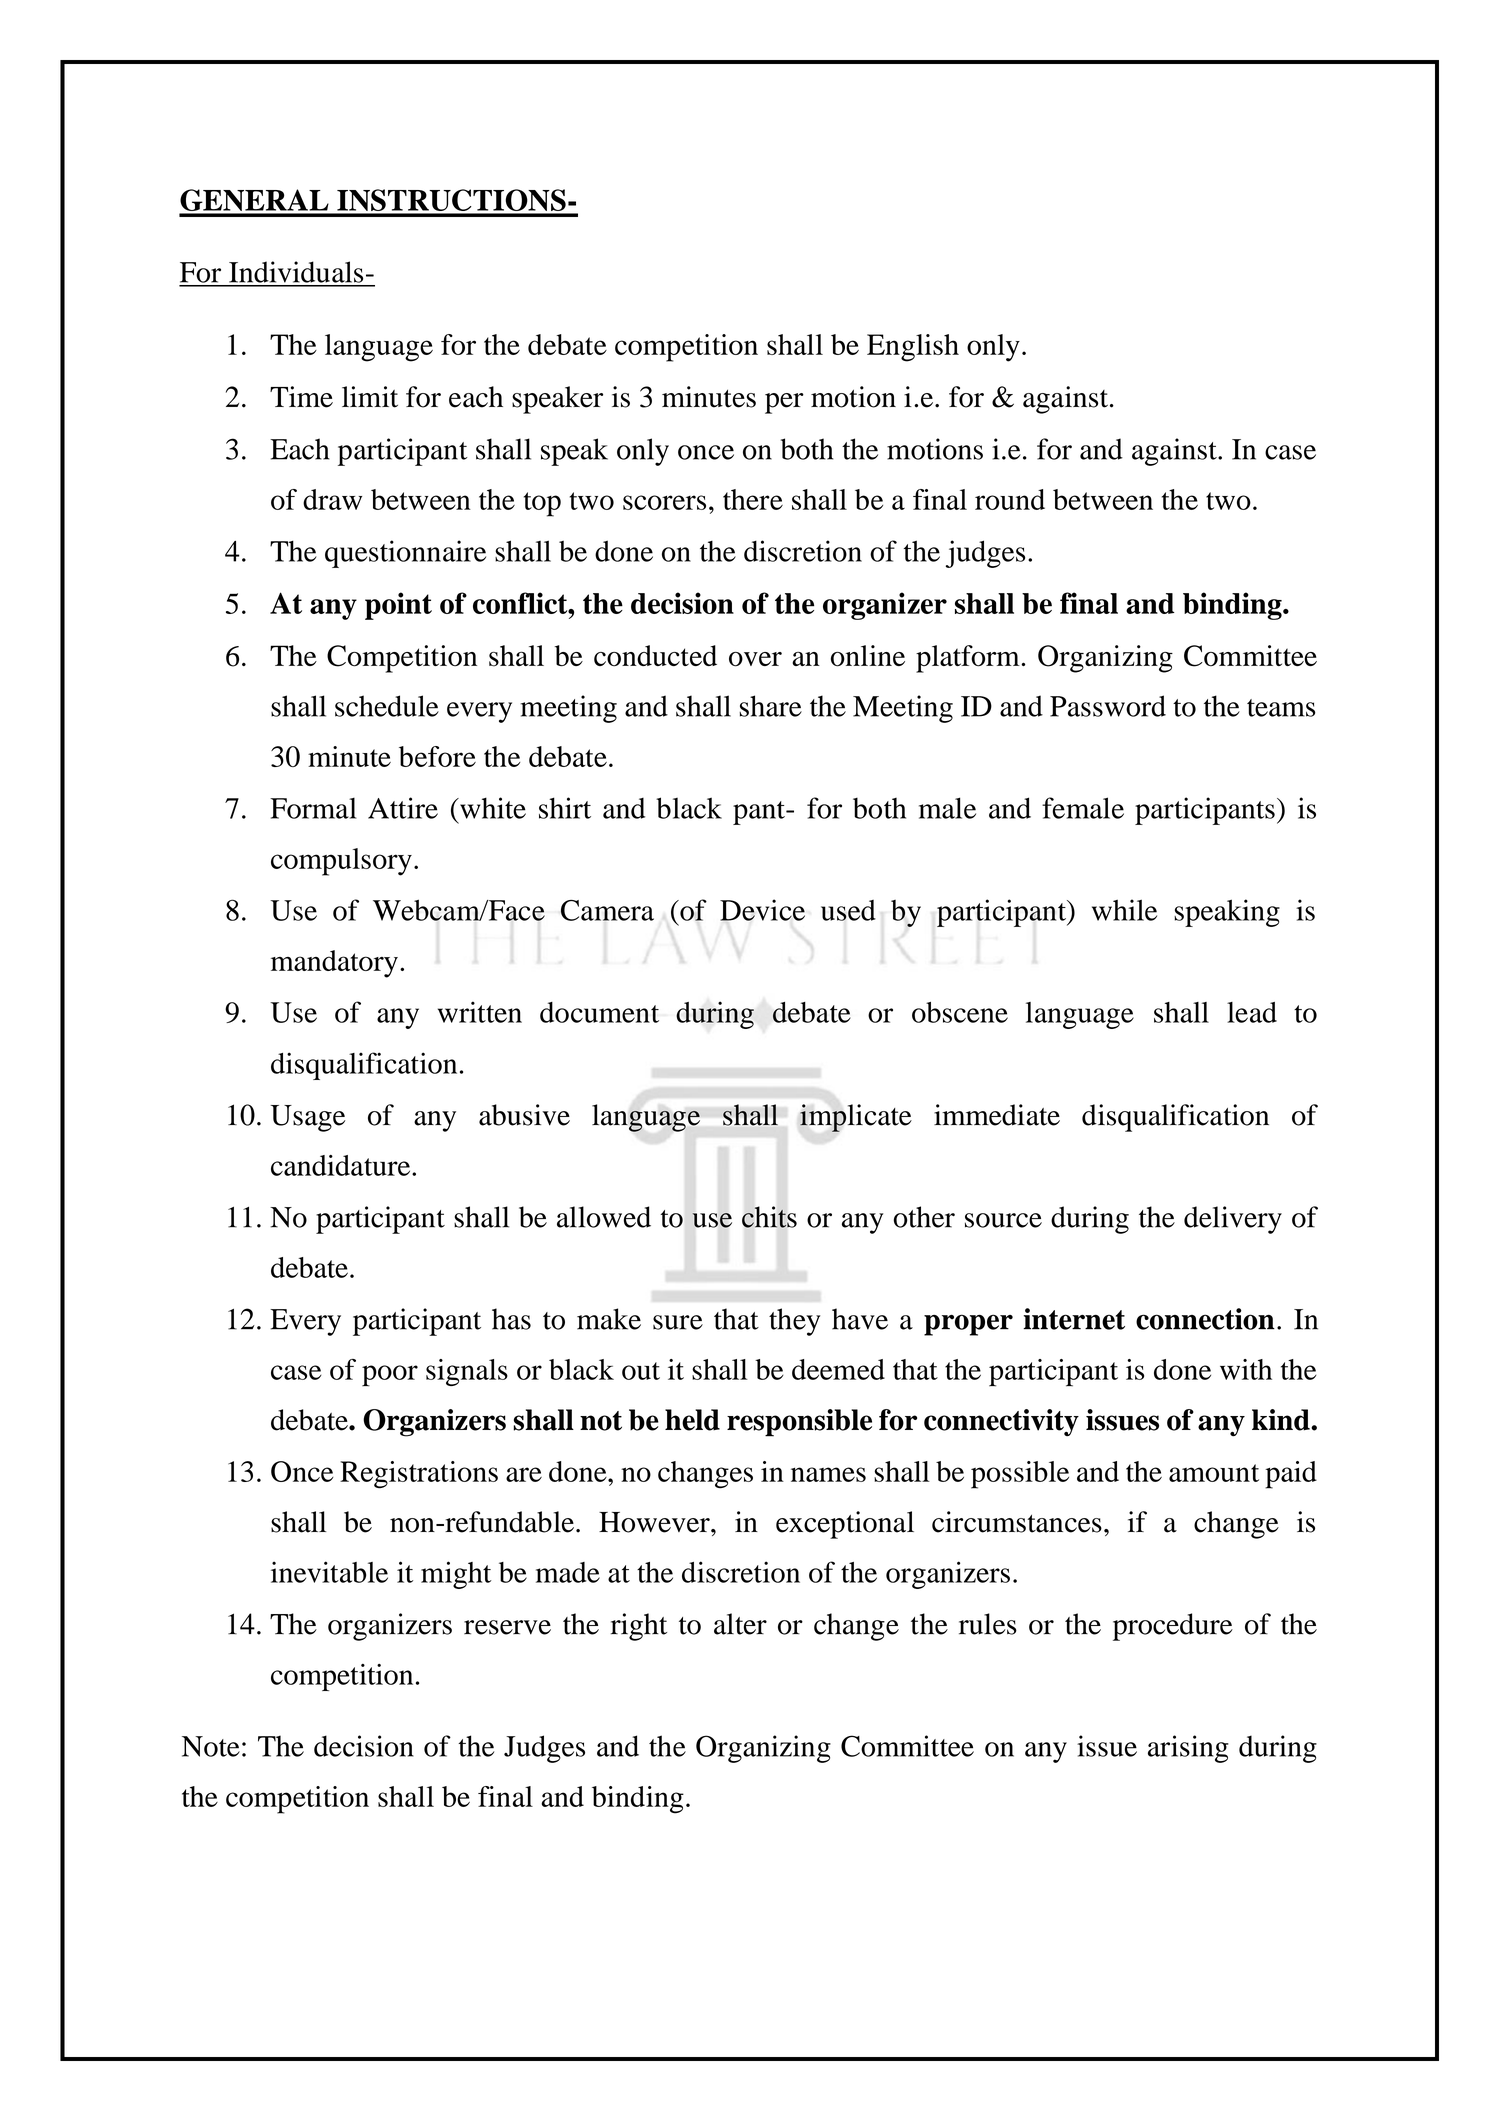 This screenshot has height=2121, width=1499. Describe the element at coordinates (753, 499) in the screenshot. I see `there` at that location.
